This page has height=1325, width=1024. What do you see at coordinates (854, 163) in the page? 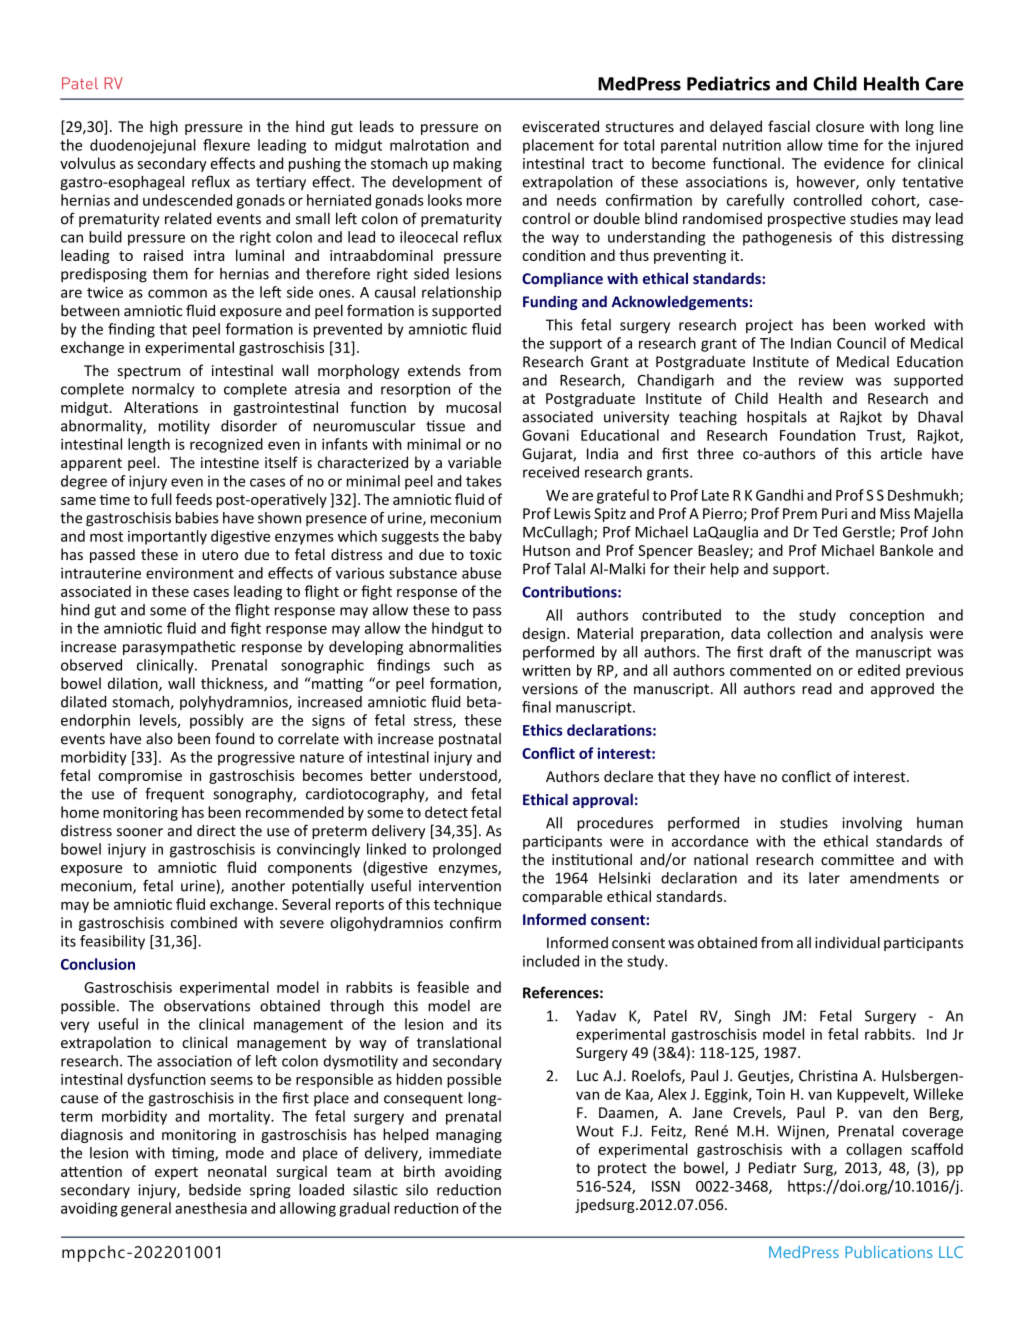
I see `evidence` at bounding box center [854, 163].
